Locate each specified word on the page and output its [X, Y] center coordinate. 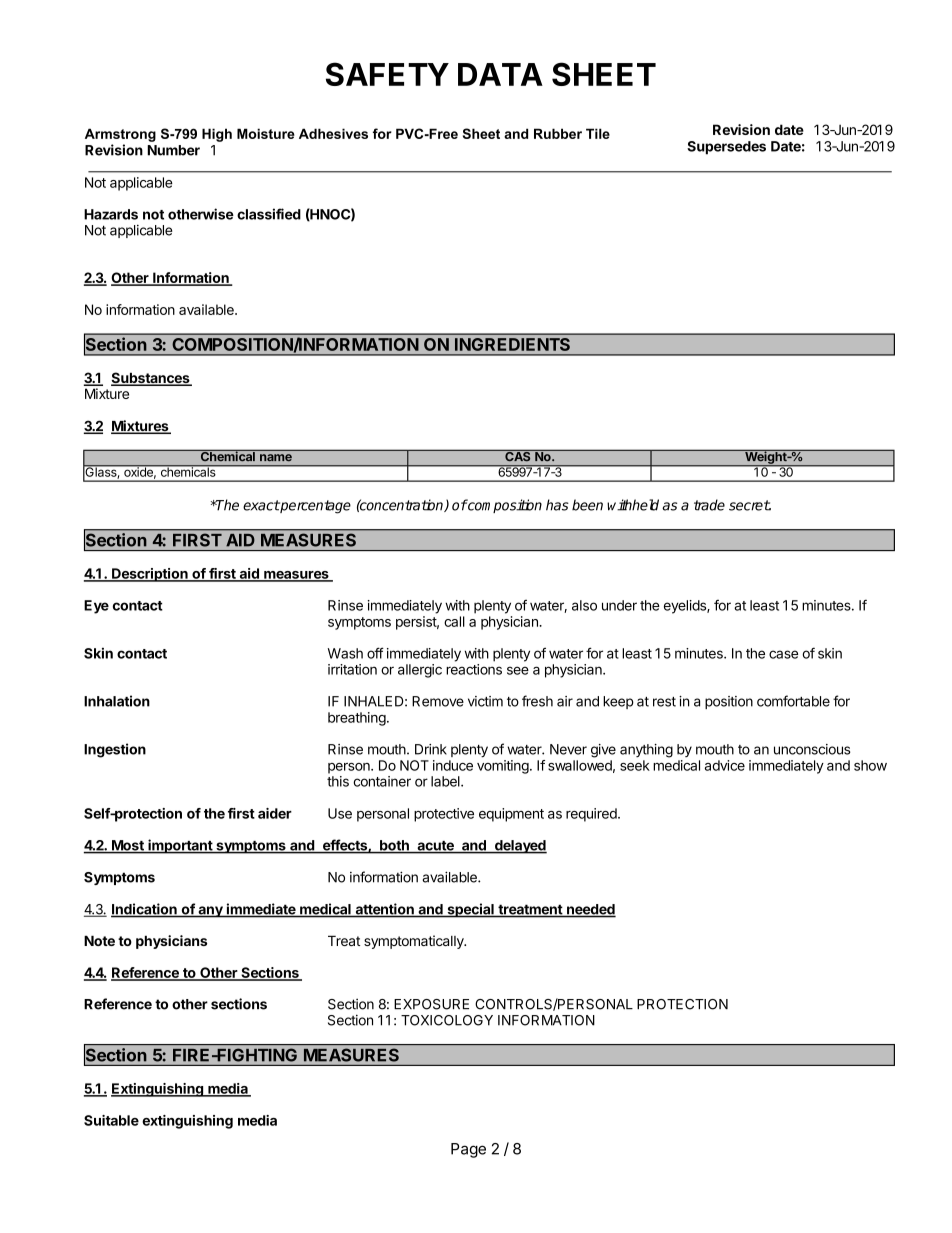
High [217, 135]
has [557, 505]
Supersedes [726, 148]
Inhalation [117, 701]
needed [590, 910]
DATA [500, 74]
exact [261, 505]
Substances [151, 379]
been [587, 505]
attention [384, 910]
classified [269, 214]
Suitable [111, 1120]
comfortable [793, 701]
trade [709, 505]
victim [485, 701]
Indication [145, 910]
